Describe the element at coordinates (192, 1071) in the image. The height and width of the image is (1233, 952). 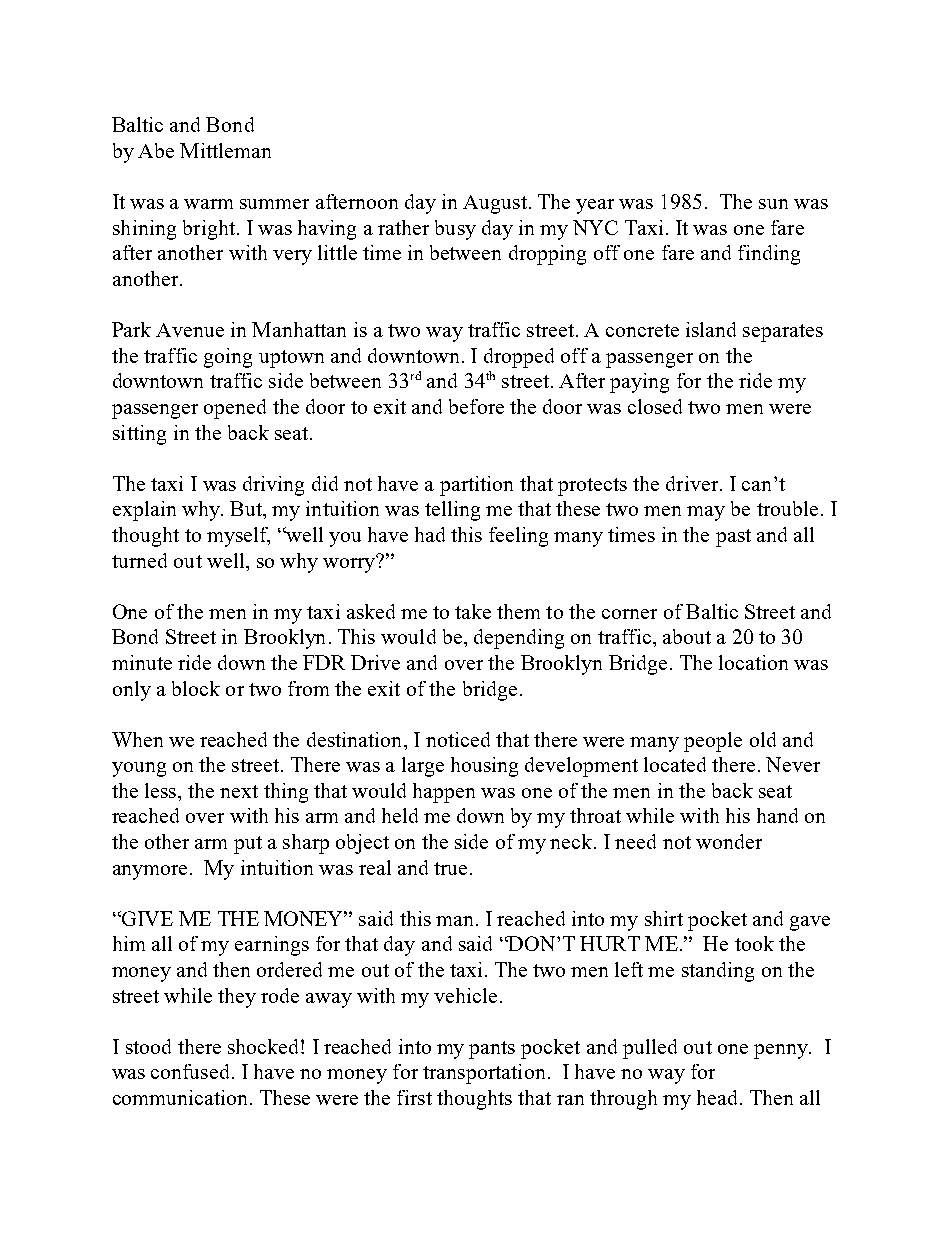
I see `confused` at that location.
